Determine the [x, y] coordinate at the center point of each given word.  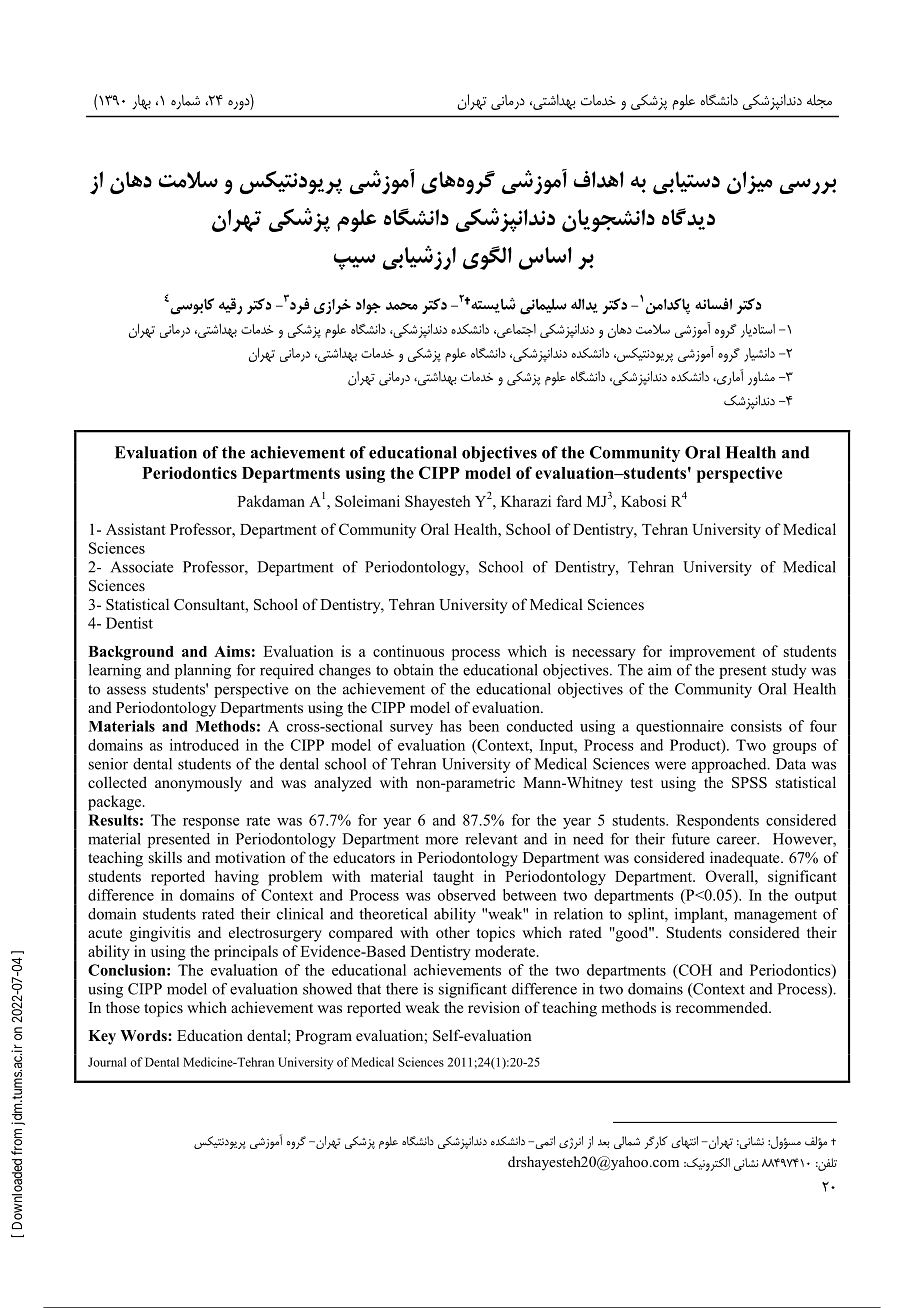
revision [494, 1007]
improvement [712, 653]
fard [569, 501]
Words [144, 1036]
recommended [723, 1007]
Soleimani [367, 501]
